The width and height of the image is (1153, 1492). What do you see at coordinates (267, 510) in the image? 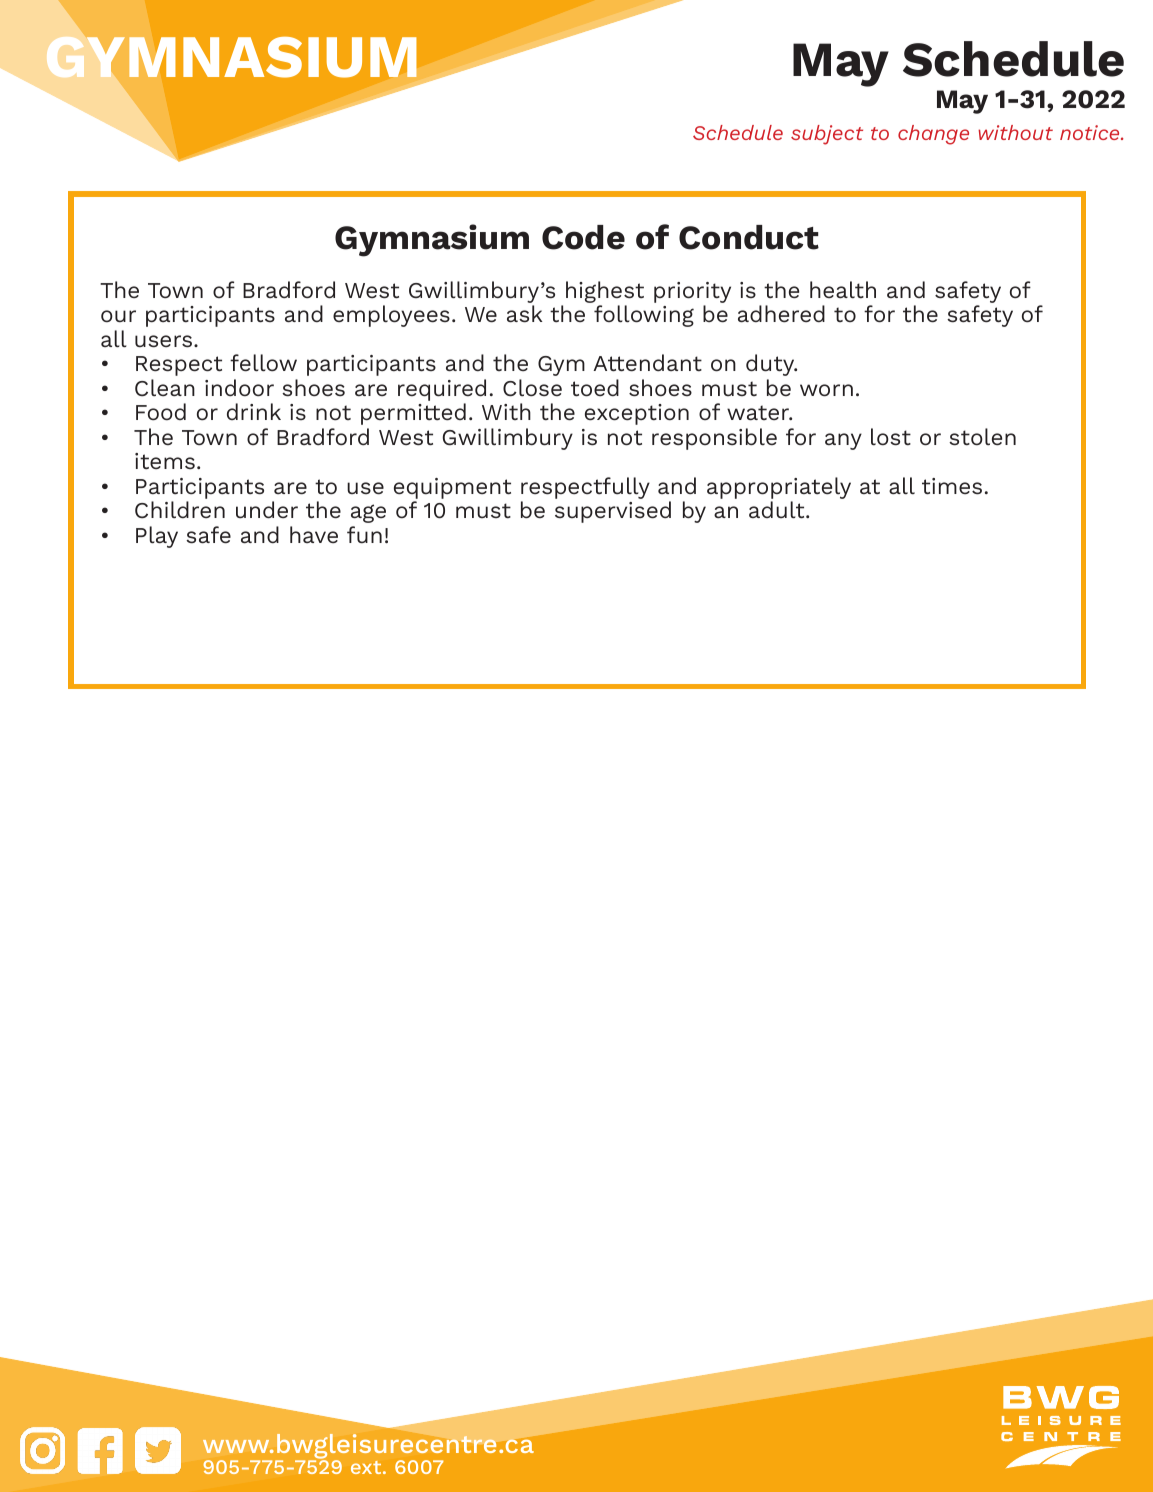
I see `under` at bounding box center [267, 510].
